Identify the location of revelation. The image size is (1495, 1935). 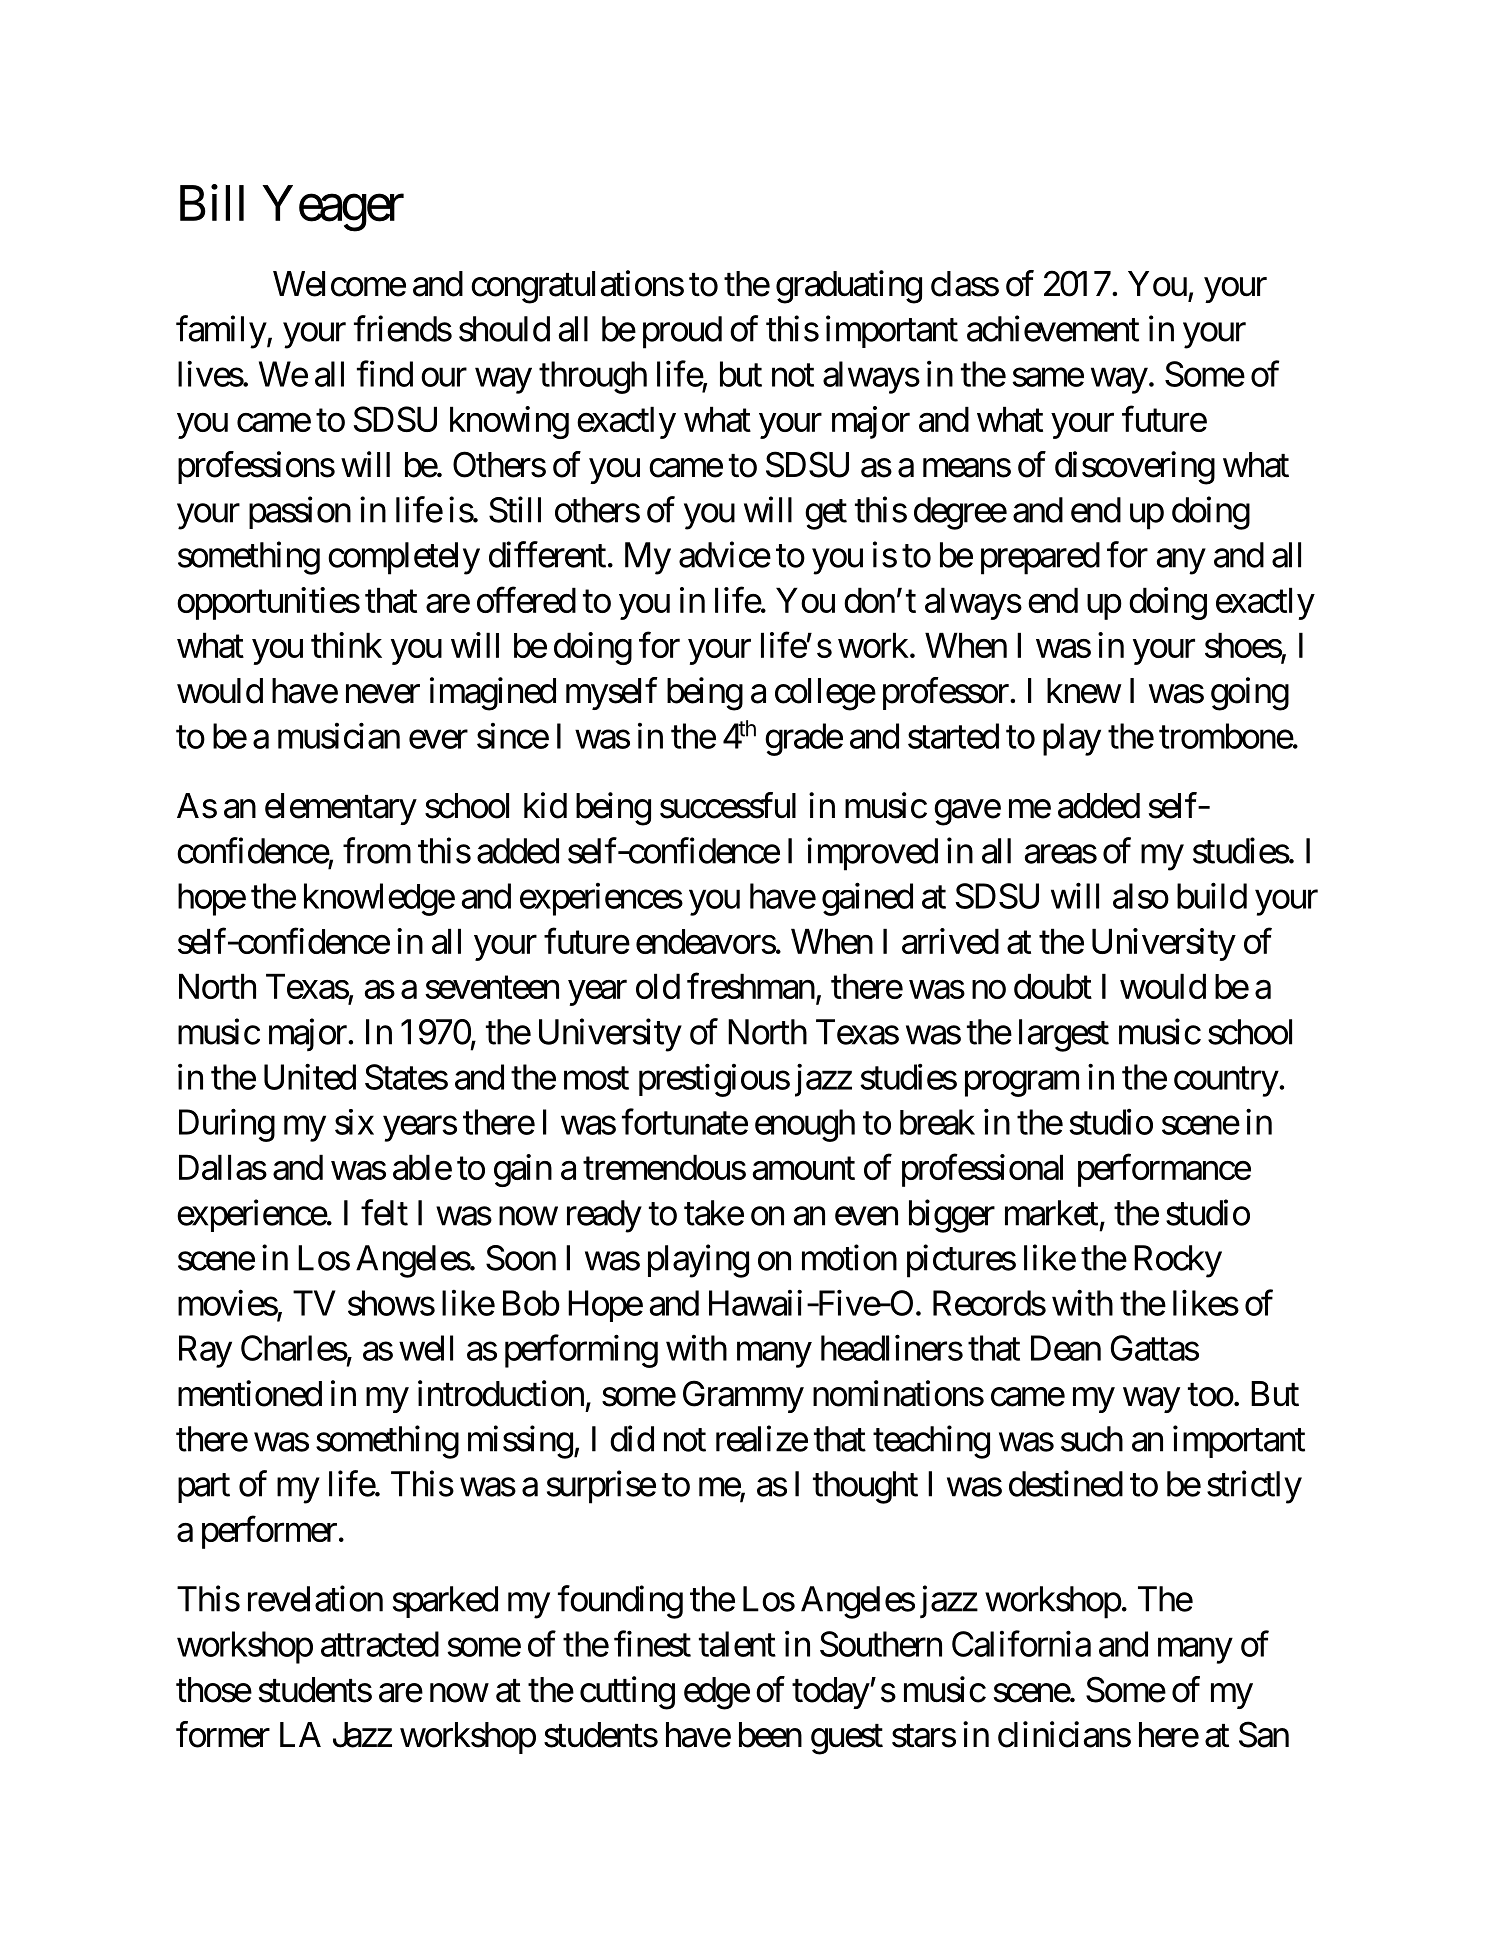
(315, 1598).
